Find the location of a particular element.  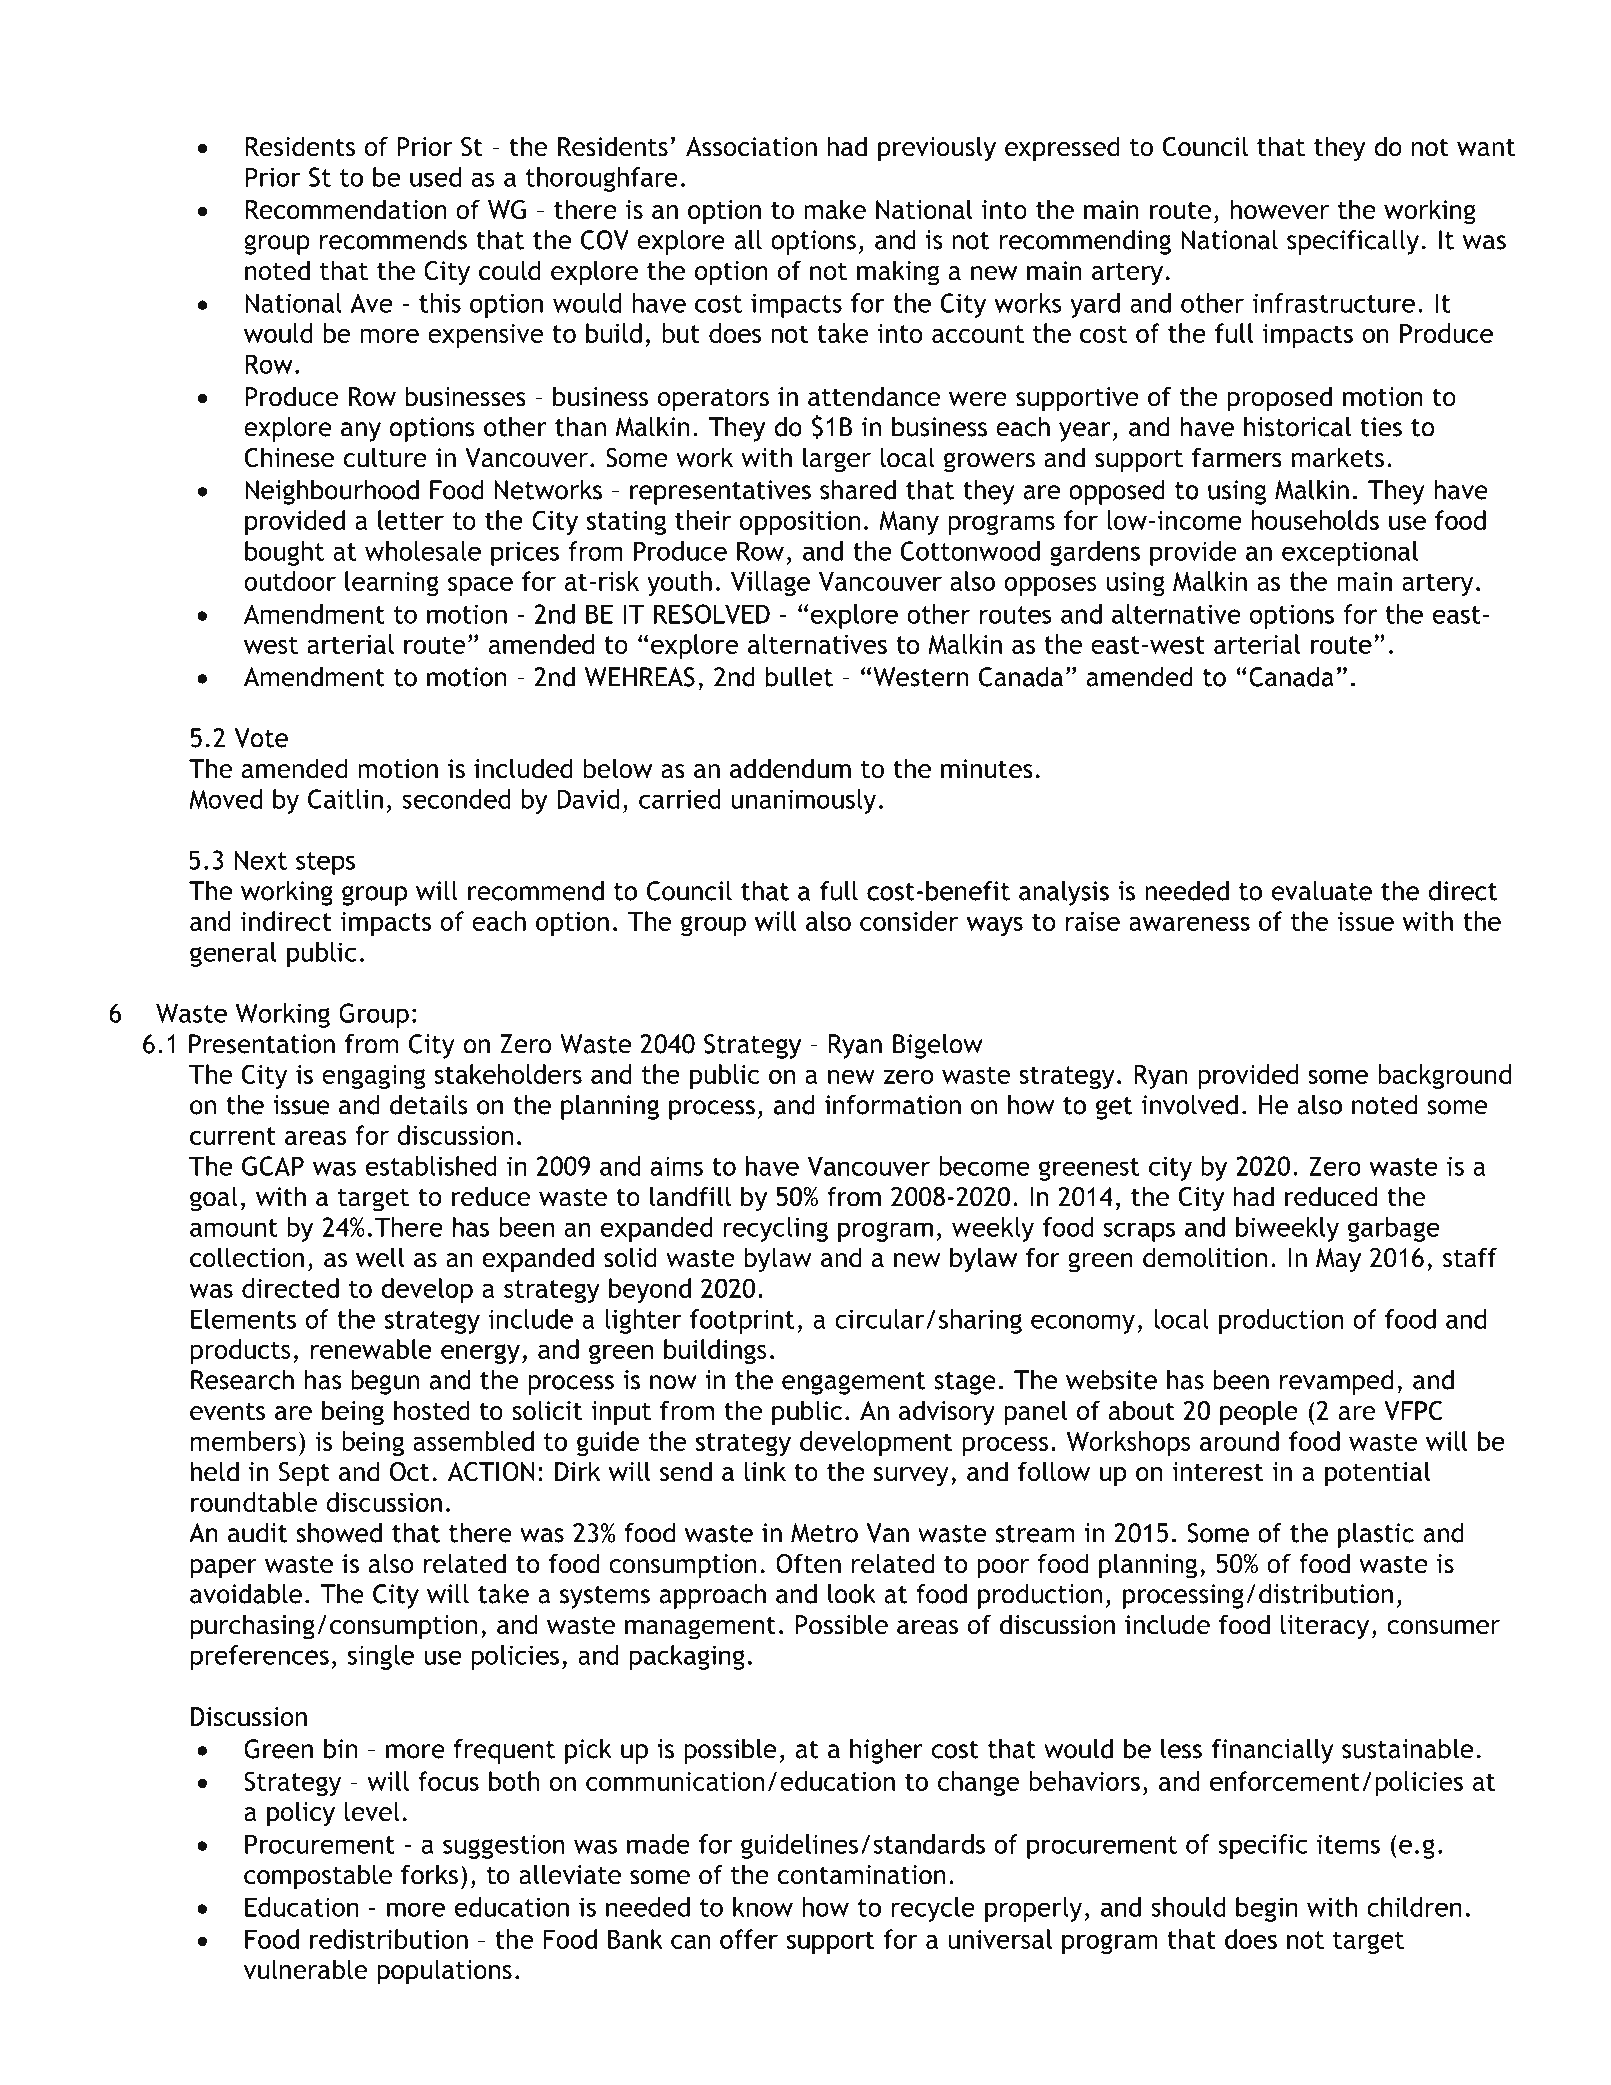

letter is located at coordinates (411, 520).
